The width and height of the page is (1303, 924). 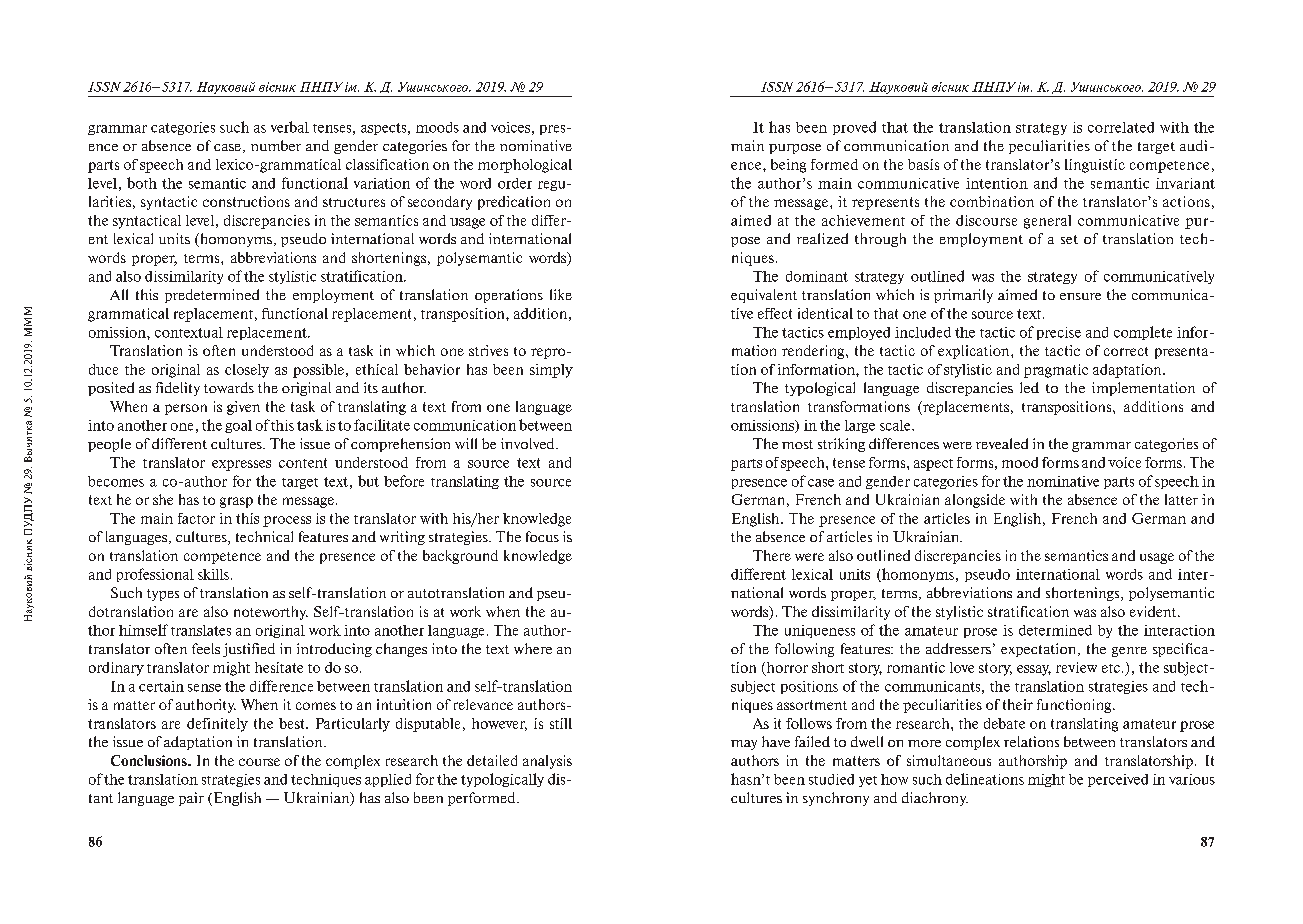 What do you see at coordinates (276, 145) in the page?
I see `number` at bounding box center [276, 145].
